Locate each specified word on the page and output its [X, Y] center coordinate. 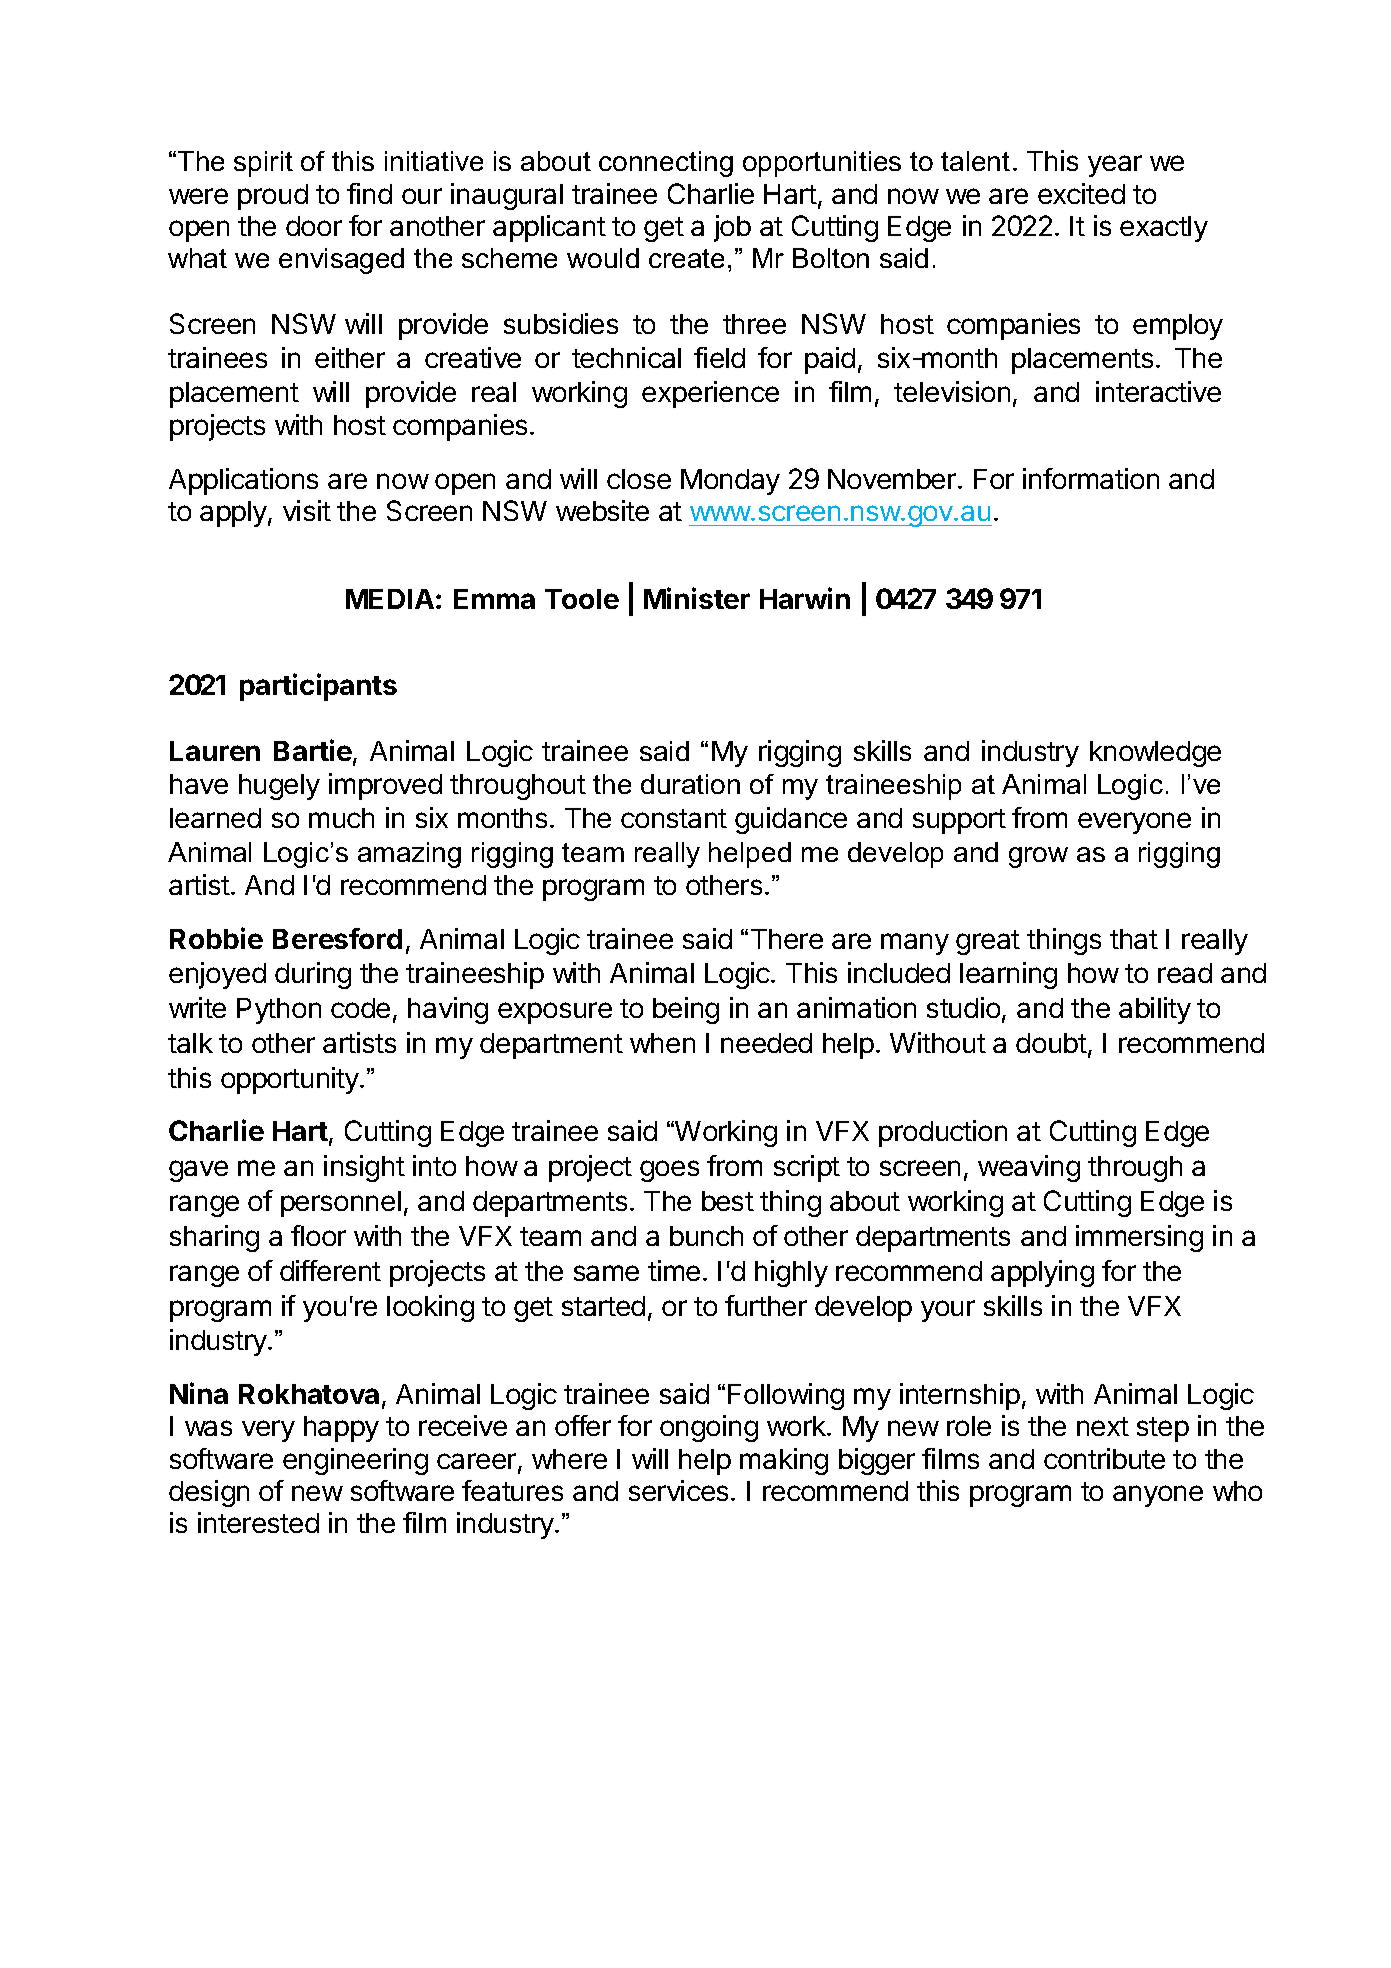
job [732, 228]
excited [1081, 193]
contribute [1104, 1458]
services [678, 1490]
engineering [355, 1461]
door [314, 226]
